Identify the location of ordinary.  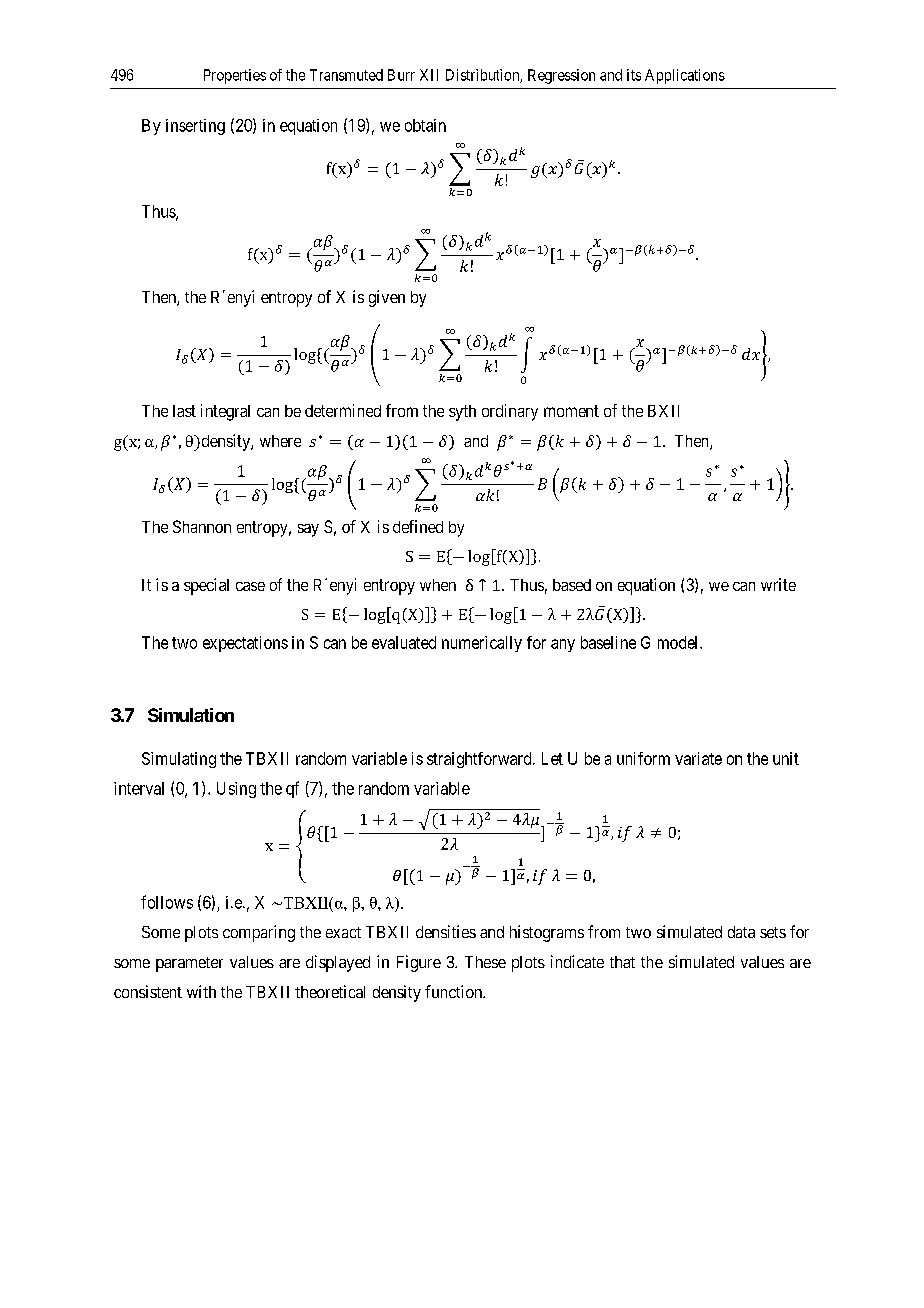
(510, 412).
